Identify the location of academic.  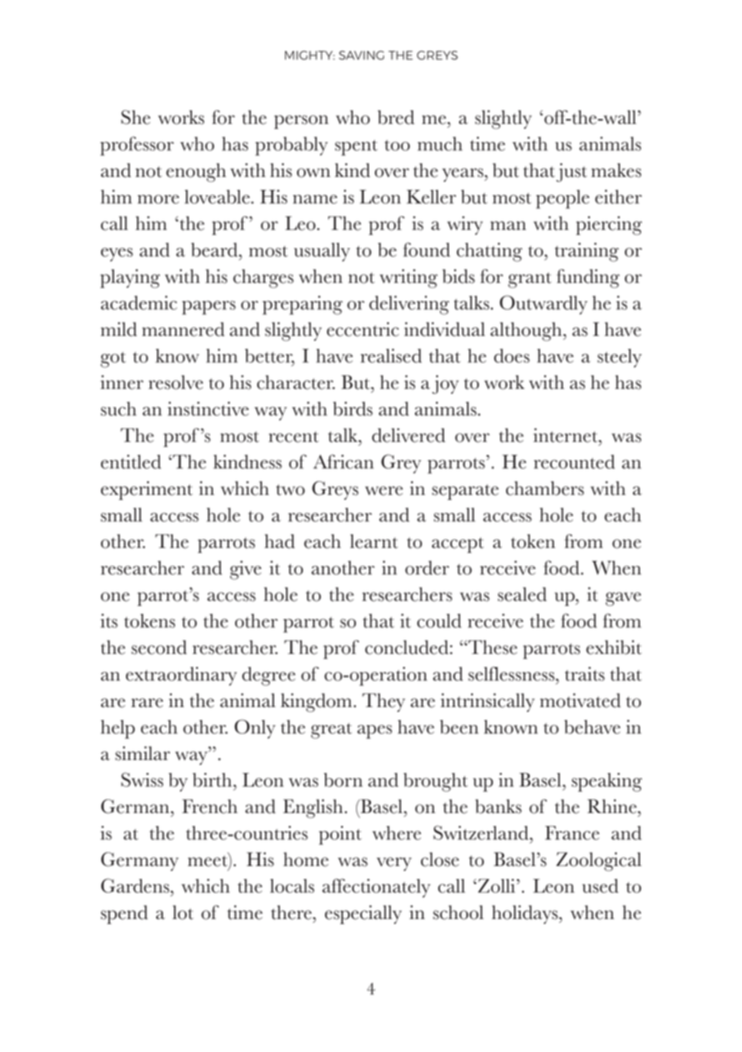
(139, 303).
